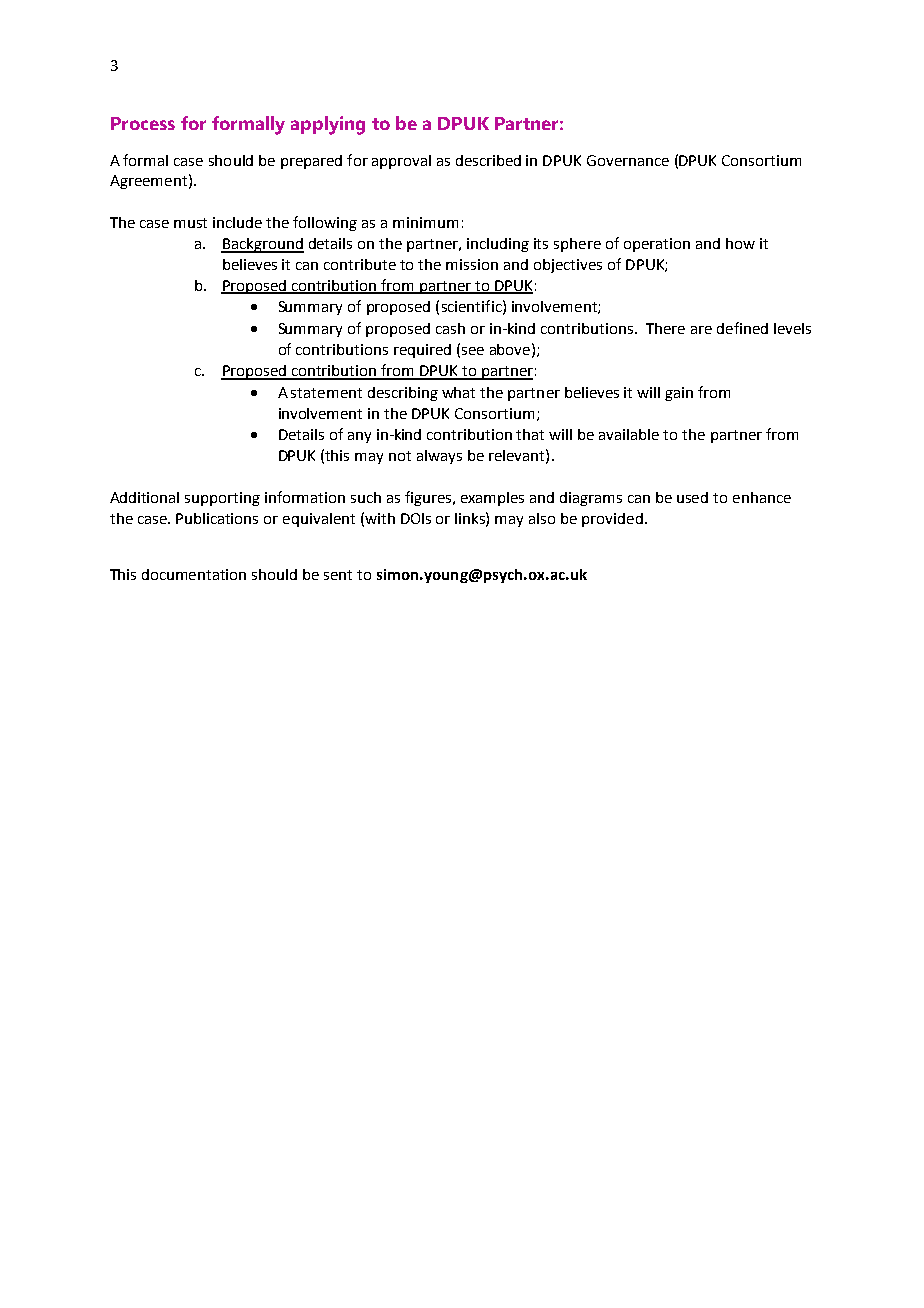 Image resolution: width=924 pixels, height=1308 pixels. What do you see at coordinates (498, 245) in the screenshot?
I see `including` at bounding box center [498, 245].
